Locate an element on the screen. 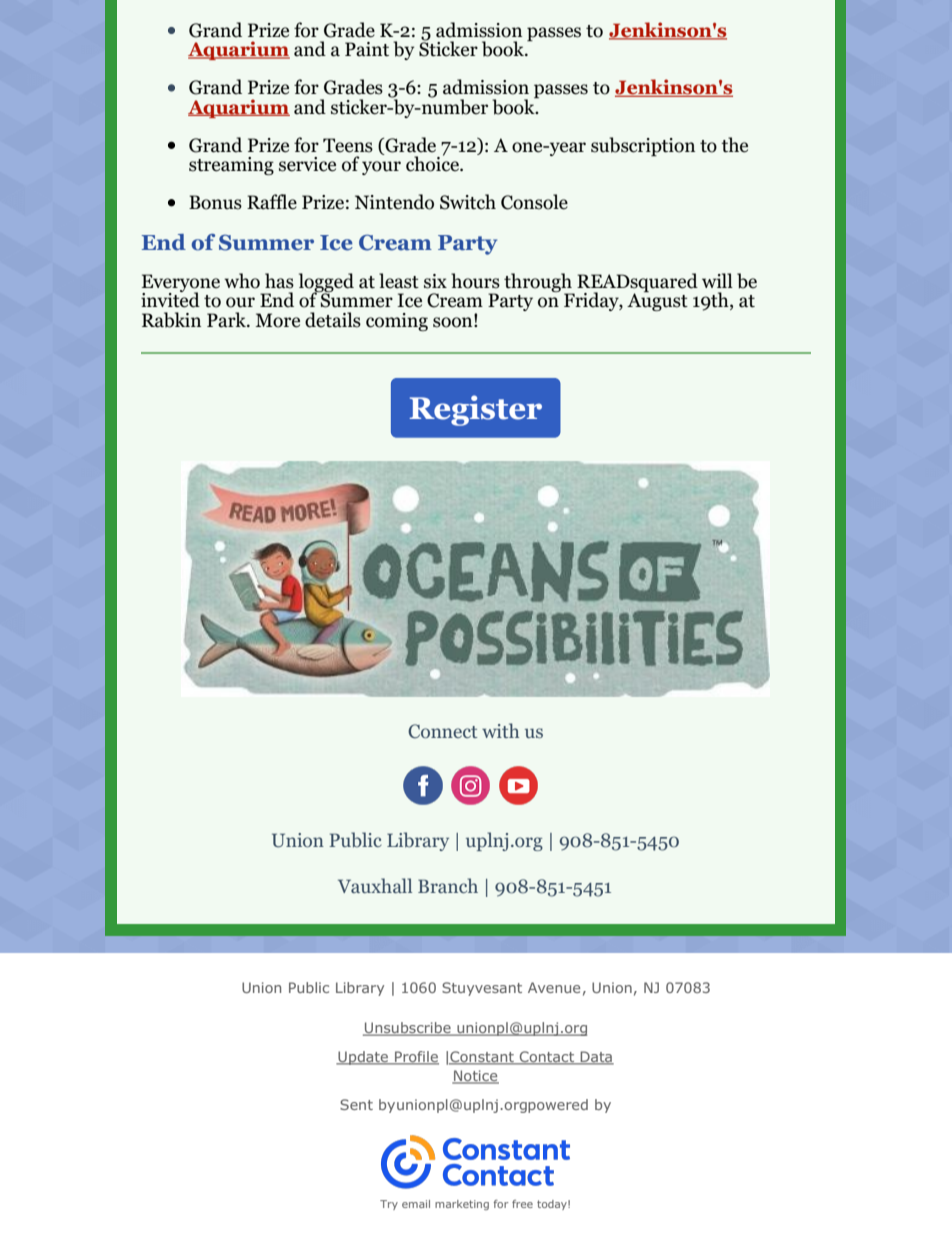 This screenshot has height=1233, width=952. choice is located at coordinates (433, 163).
